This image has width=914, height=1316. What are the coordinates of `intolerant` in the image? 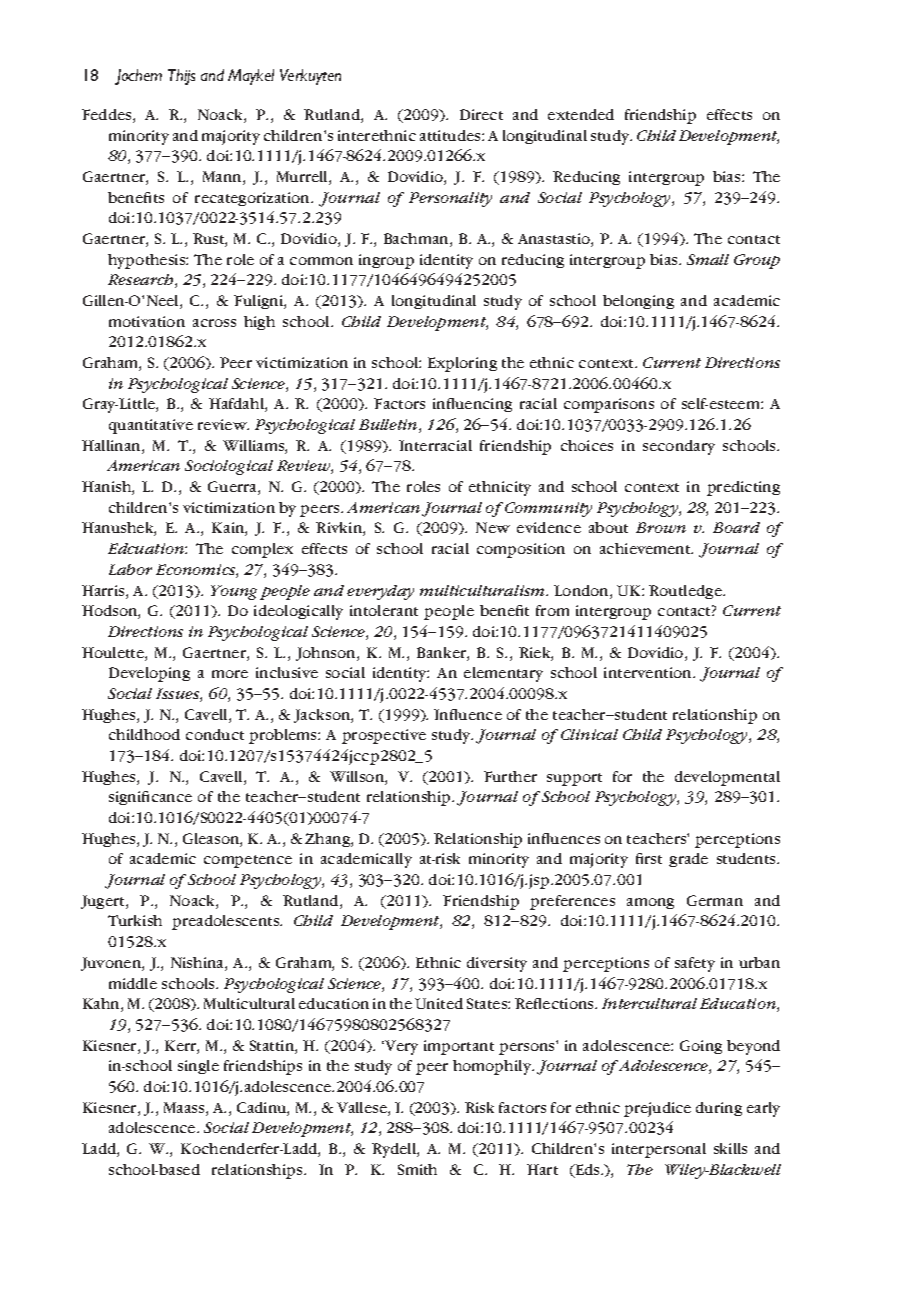 It's located at (384, 610).
